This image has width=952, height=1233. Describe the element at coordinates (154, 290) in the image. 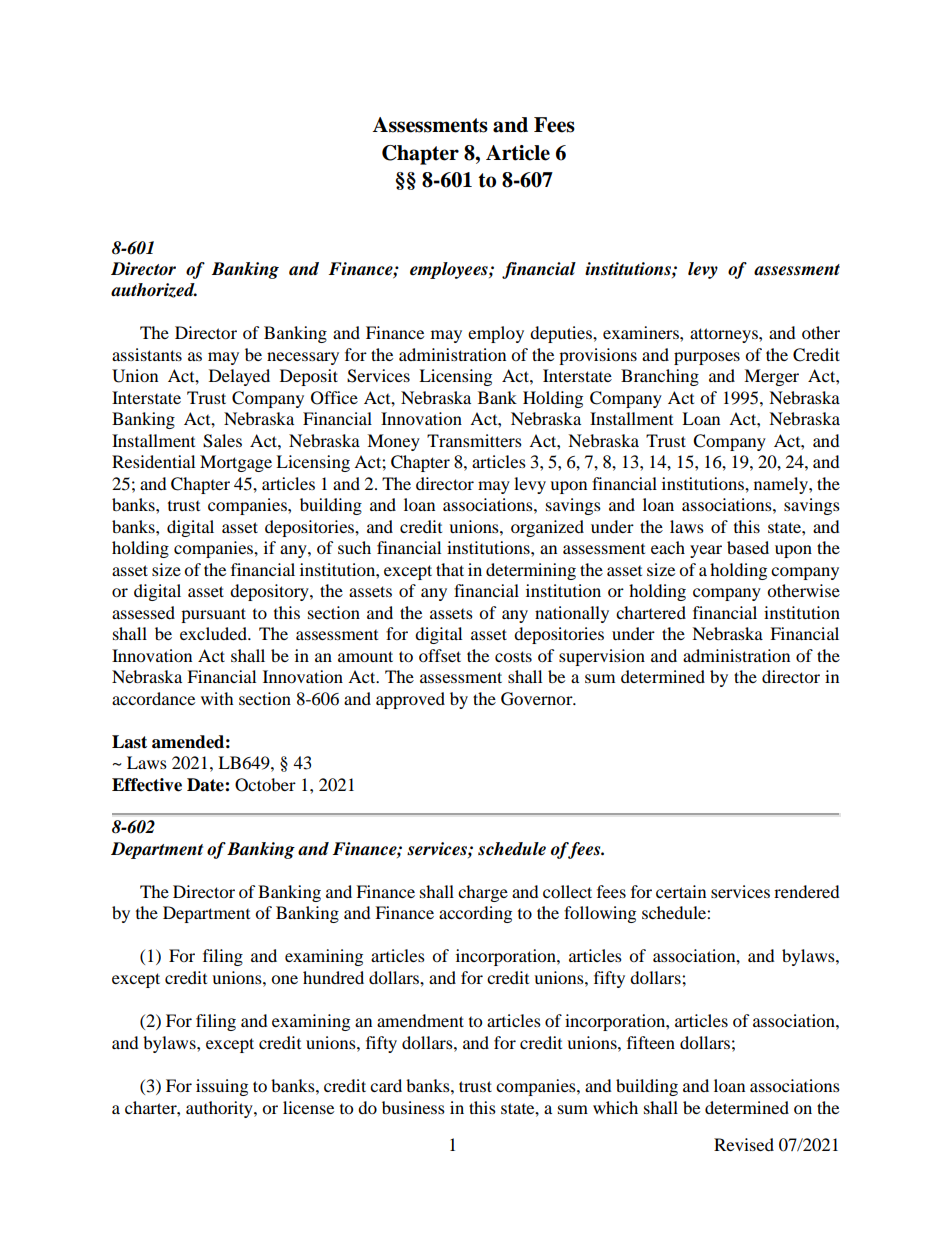

I see `authorized` at that location.
